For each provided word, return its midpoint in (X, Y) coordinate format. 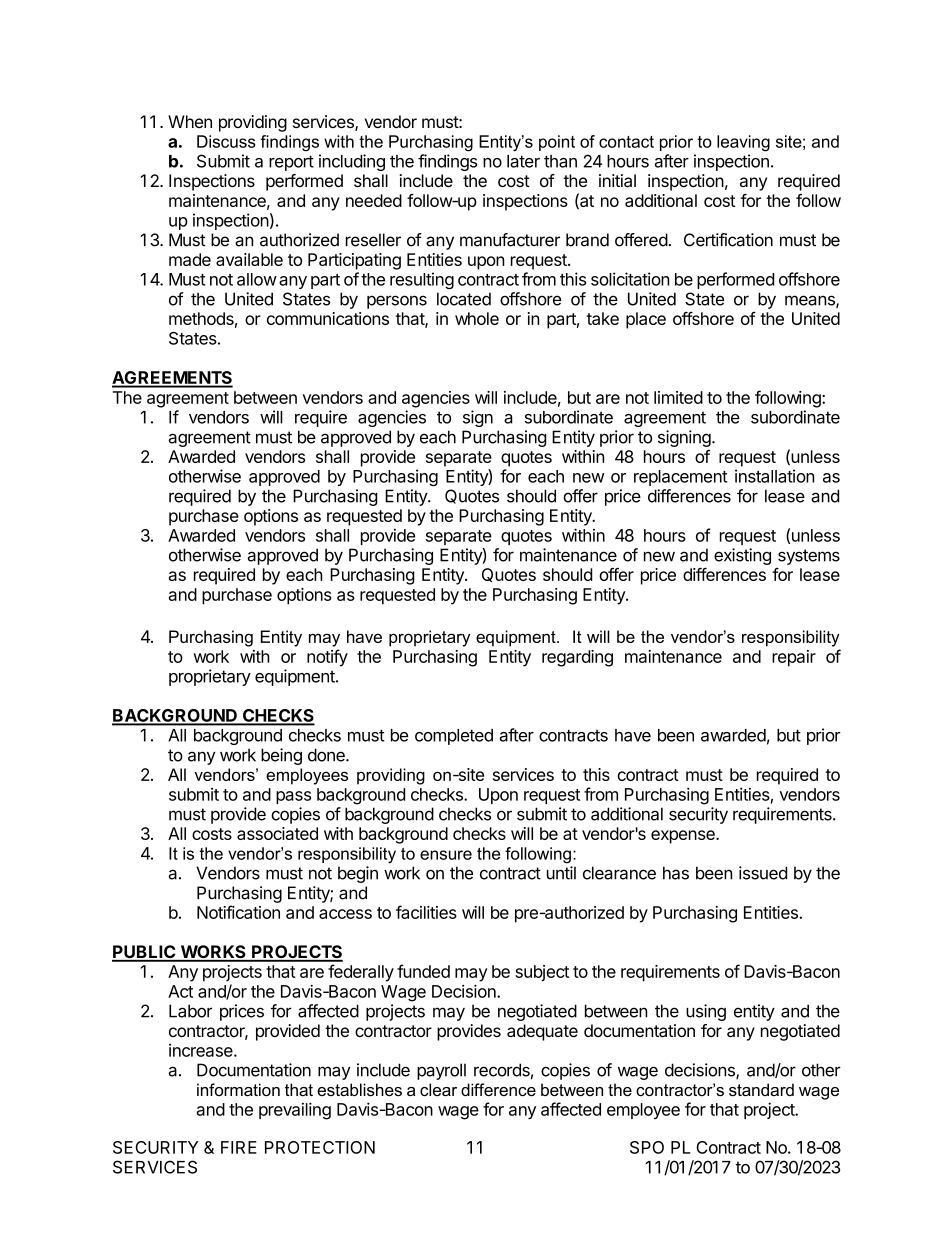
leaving (743, 143)
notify (327, 658)
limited (678, 397)
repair (794, 658)
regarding (577, 658)
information (238, 1089)
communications (328, 318)
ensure (446, 855)
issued (763, 873)
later (523, 161)
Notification (238, 912)
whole (477, 318)
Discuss (226, 141)
